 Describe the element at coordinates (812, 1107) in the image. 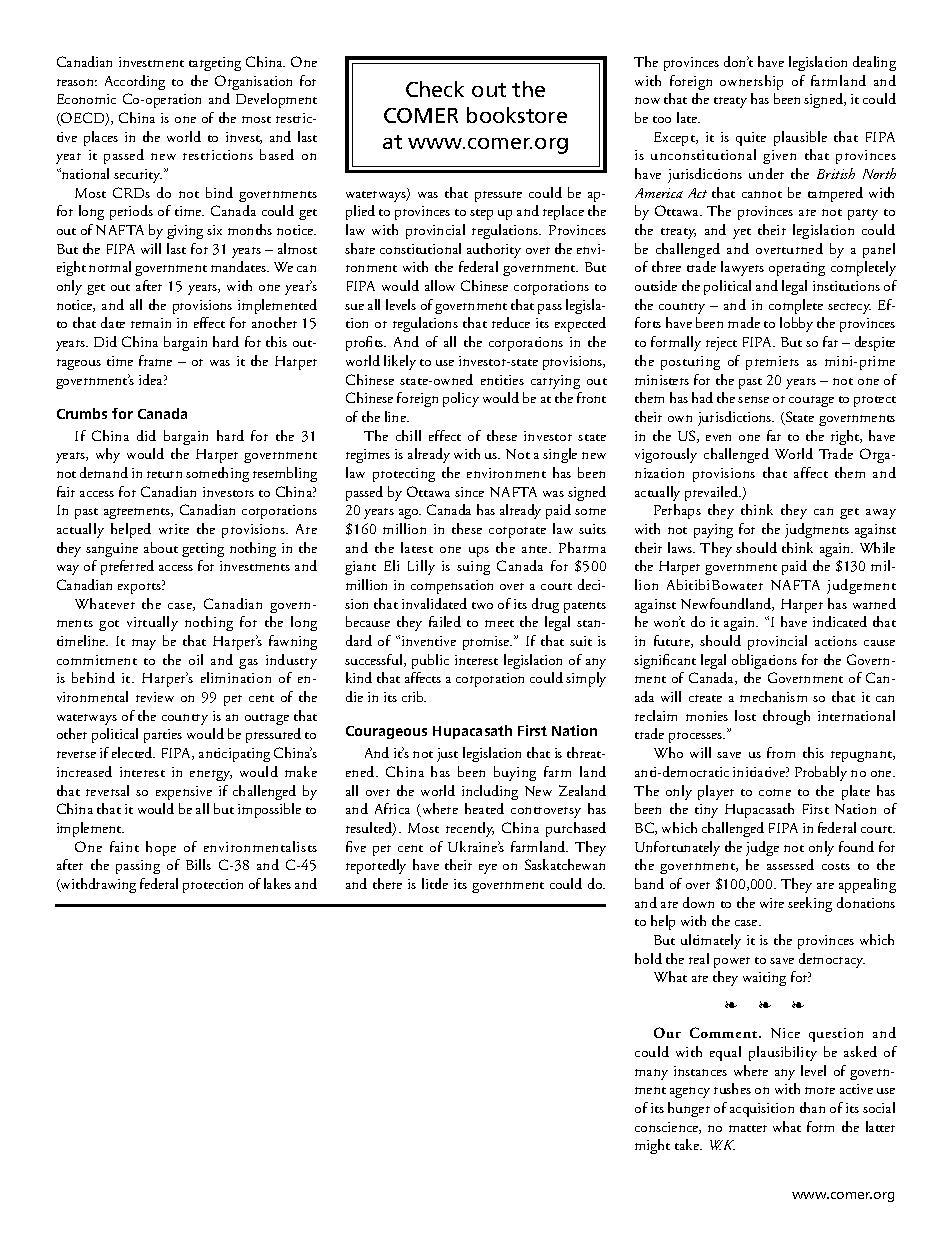

I see `than` at that location.
